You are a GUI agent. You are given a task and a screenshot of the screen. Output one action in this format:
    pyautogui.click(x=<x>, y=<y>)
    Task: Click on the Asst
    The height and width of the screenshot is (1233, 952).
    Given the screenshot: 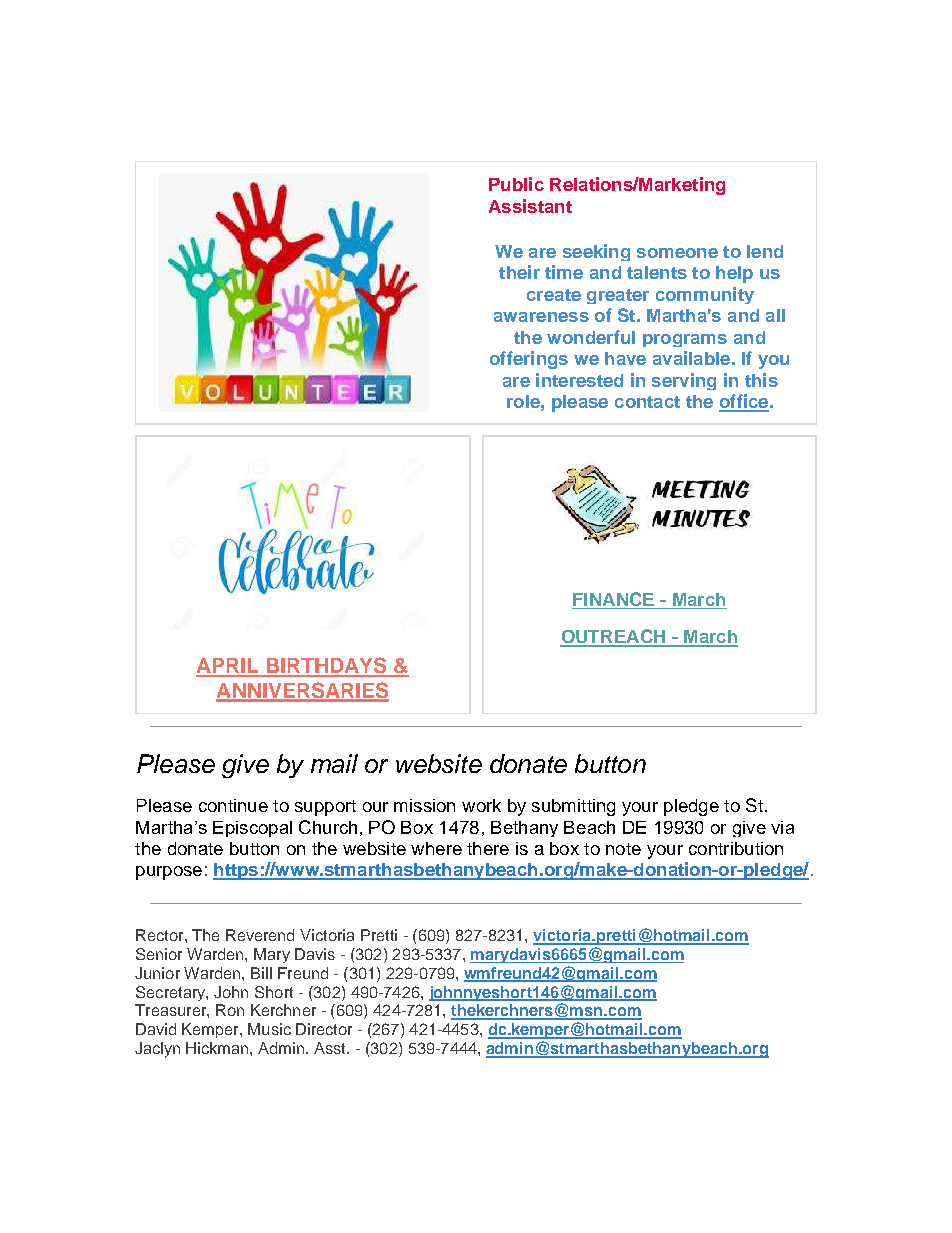 What is the action you would take?
    pyautogui.click(x=331, y=1048)
